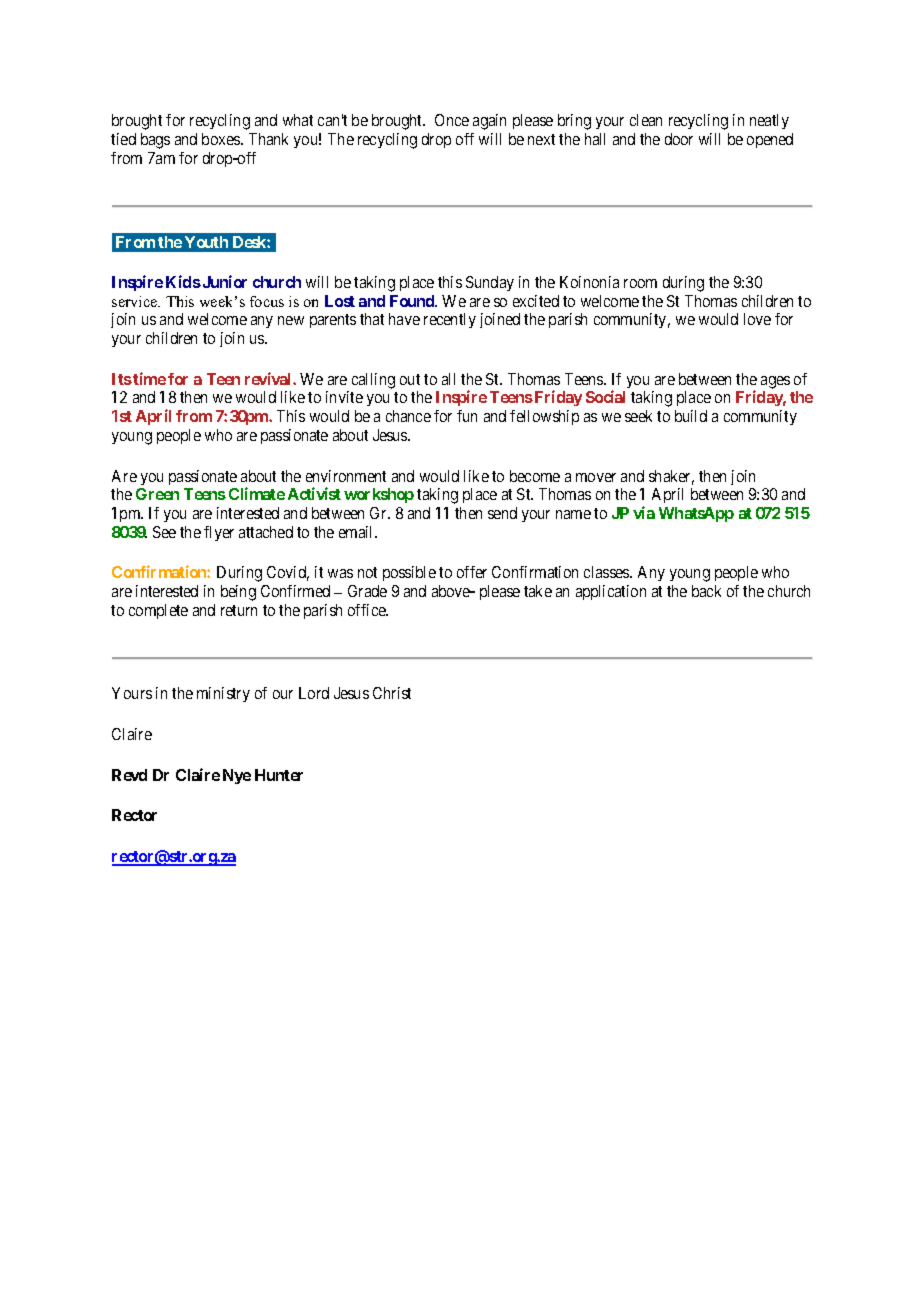  I want to click on door, so click(679, 139).
